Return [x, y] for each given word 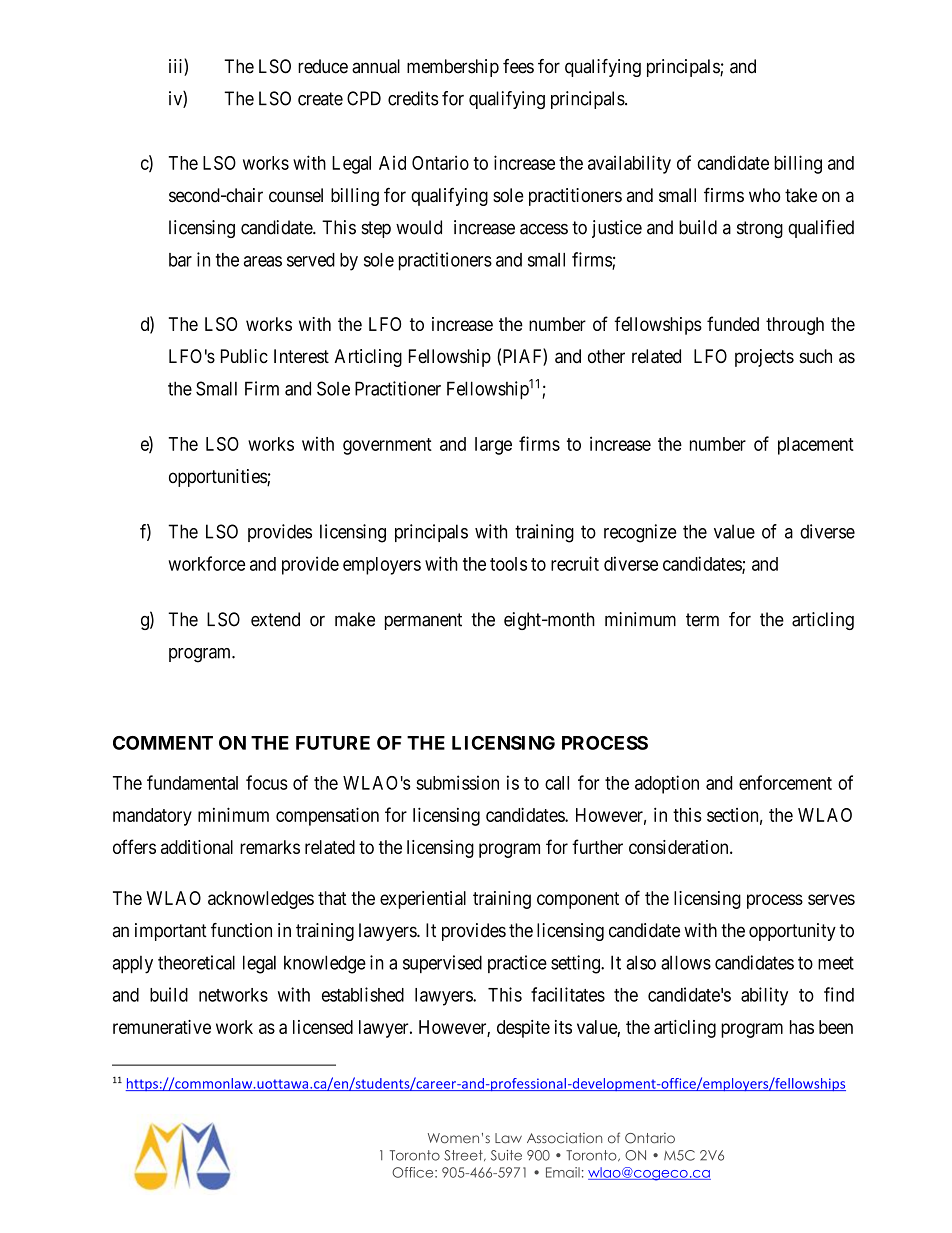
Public [244, 356]
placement [816, 446]
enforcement [785, 782]
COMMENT [163, 743]
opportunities [218, 478]
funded [733, 323]
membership [453, 68]
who [765, 195]
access [544, 229]
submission [457, 782]
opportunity [792, 932]
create [320, 99]
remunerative [162, 1027]
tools [508, 564]
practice [517, 964]
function [241, 930]
